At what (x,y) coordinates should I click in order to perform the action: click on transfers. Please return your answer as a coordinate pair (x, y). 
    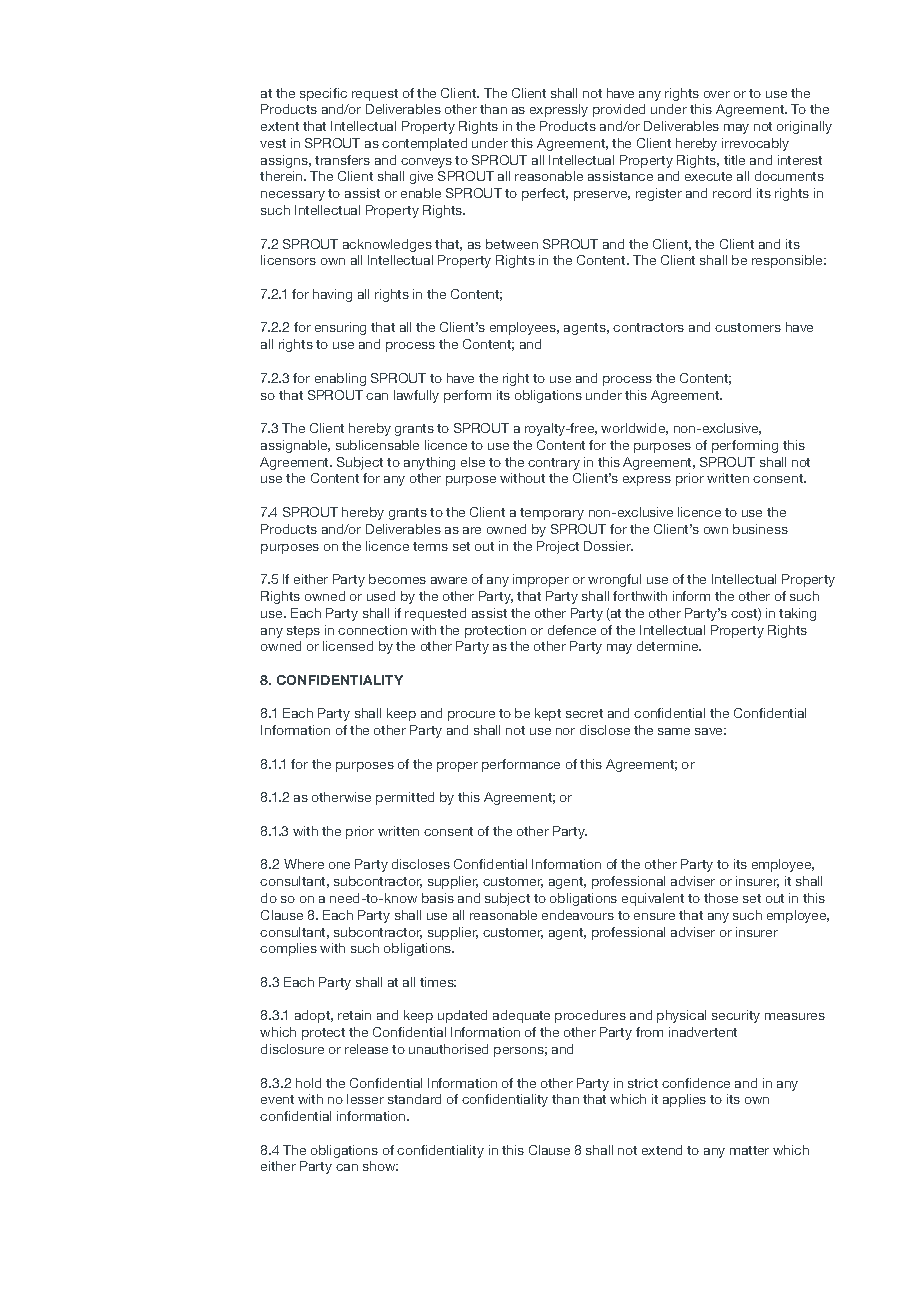
    Looking at the image, I should click on (342, 160).
